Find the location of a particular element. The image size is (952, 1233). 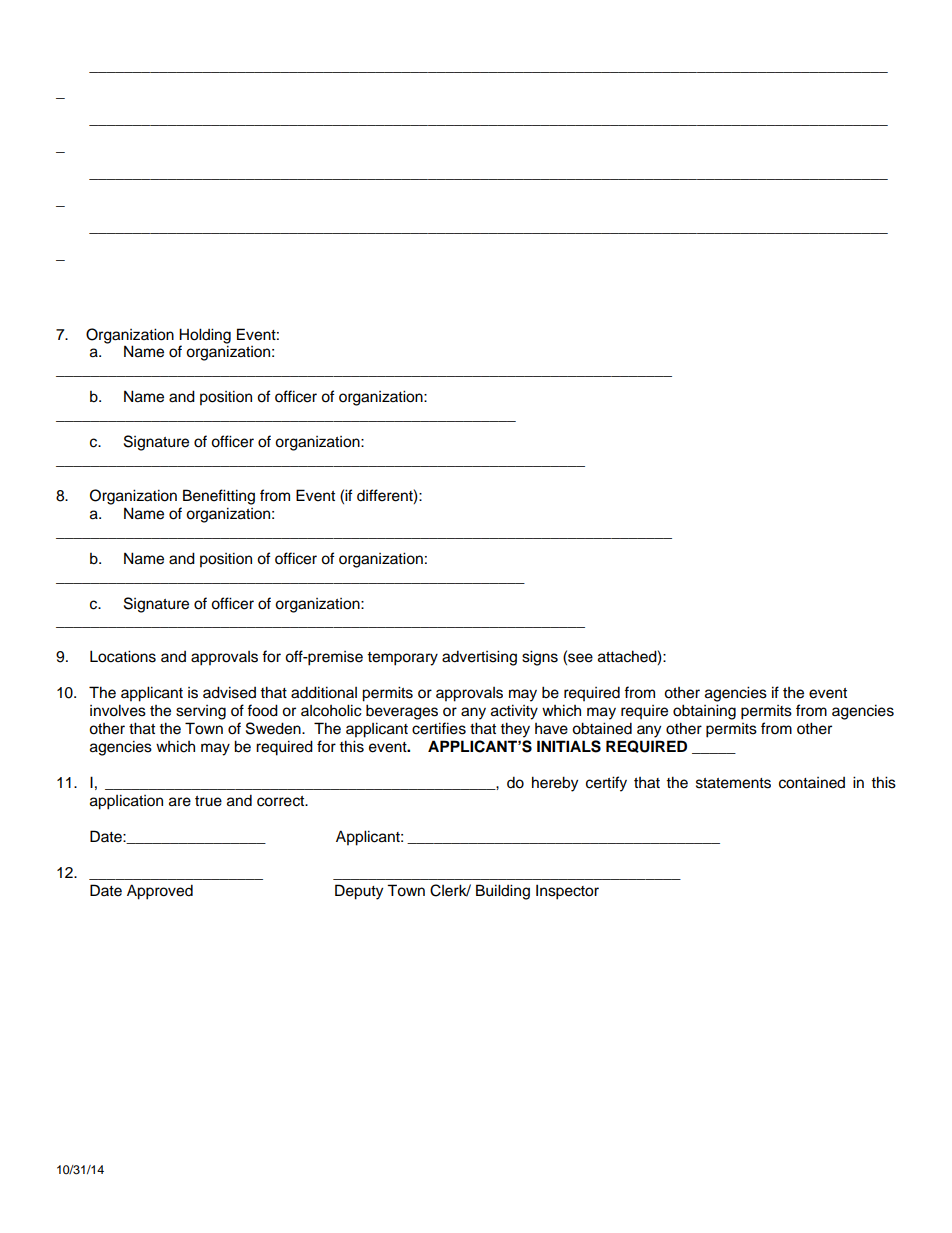

Holding is located at coordinates (205, 336).
